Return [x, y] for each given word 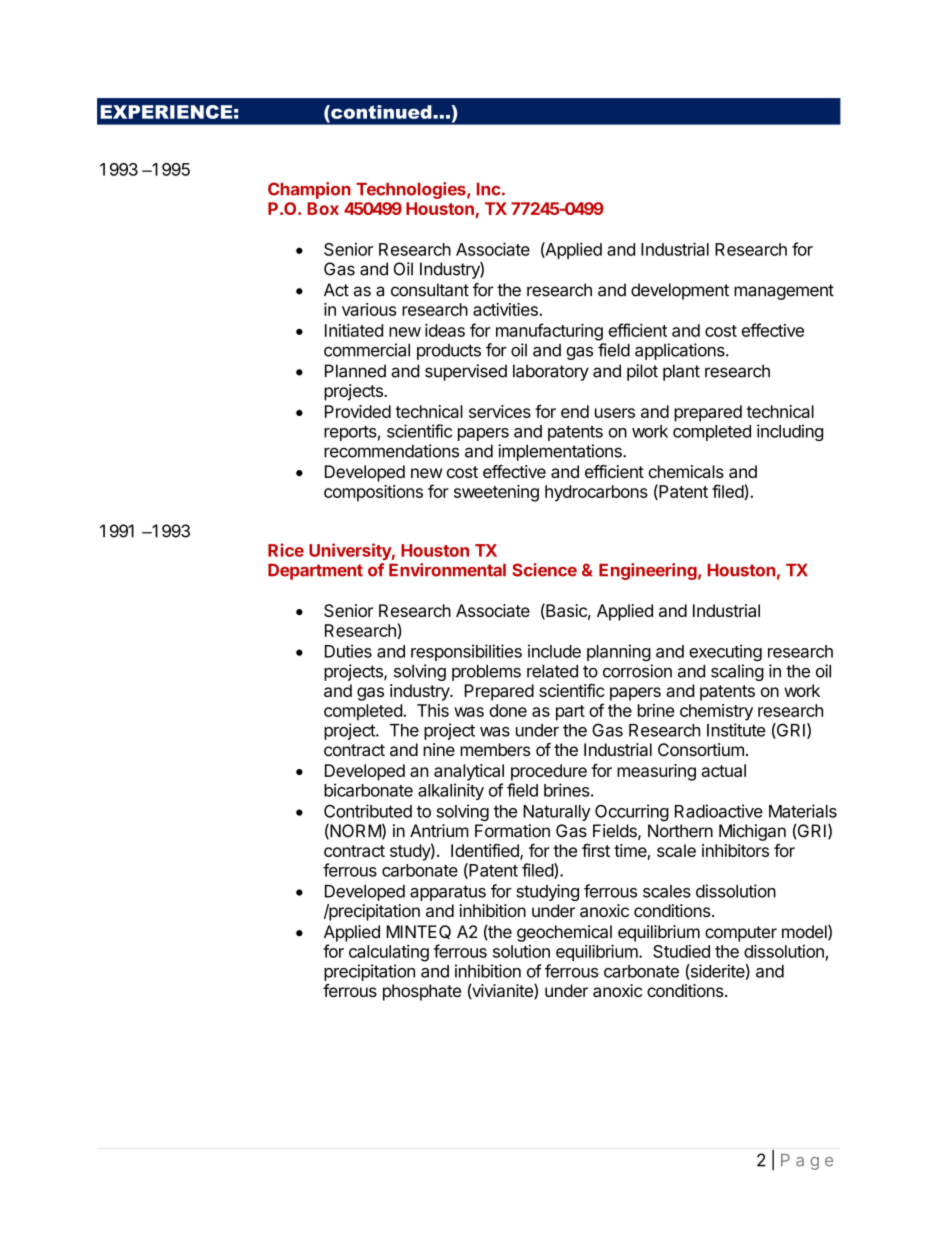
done [508, 710]
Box [323, 208]
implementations [561, 452]
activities [506, 309]
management [784, 292]
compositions [373, 493]
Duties [348, 651]
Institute [736, 730]
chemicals [686, 471]
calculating [389, 953]
